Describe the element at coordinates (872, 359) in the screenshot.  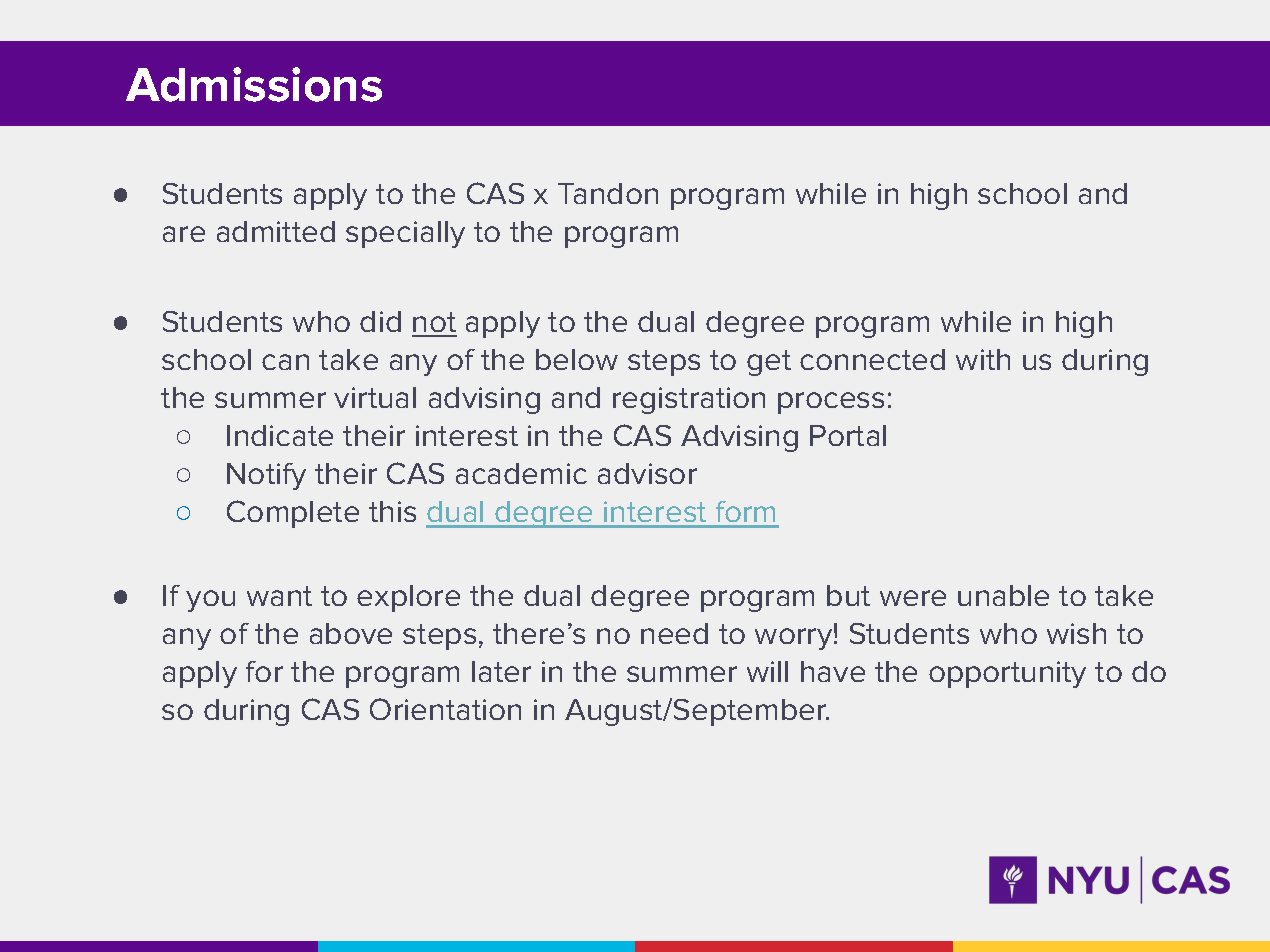
I see `connected` at that location.
